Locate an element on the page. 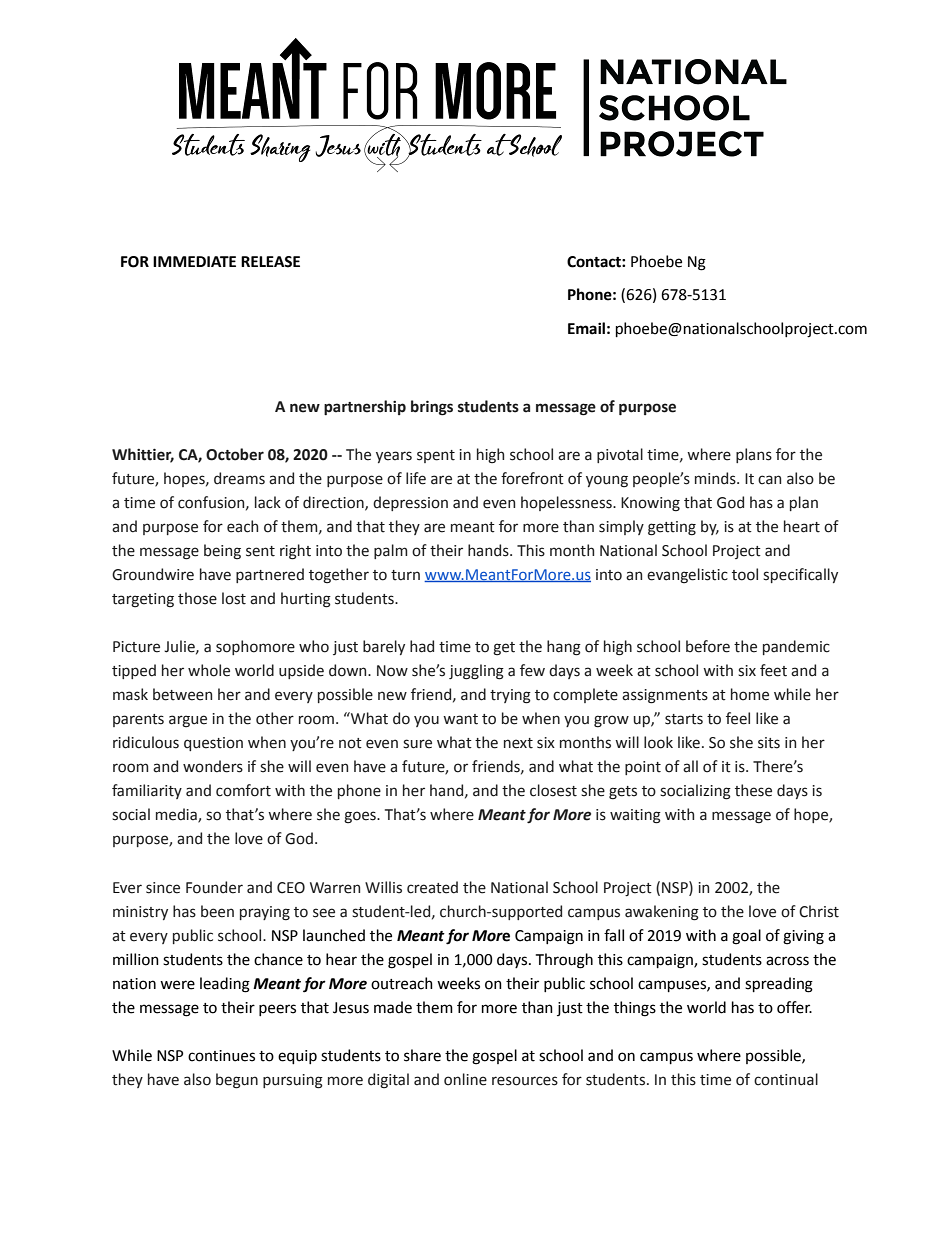 This document has width=952, height=1233. whole is located at coordinates (209, 670).
